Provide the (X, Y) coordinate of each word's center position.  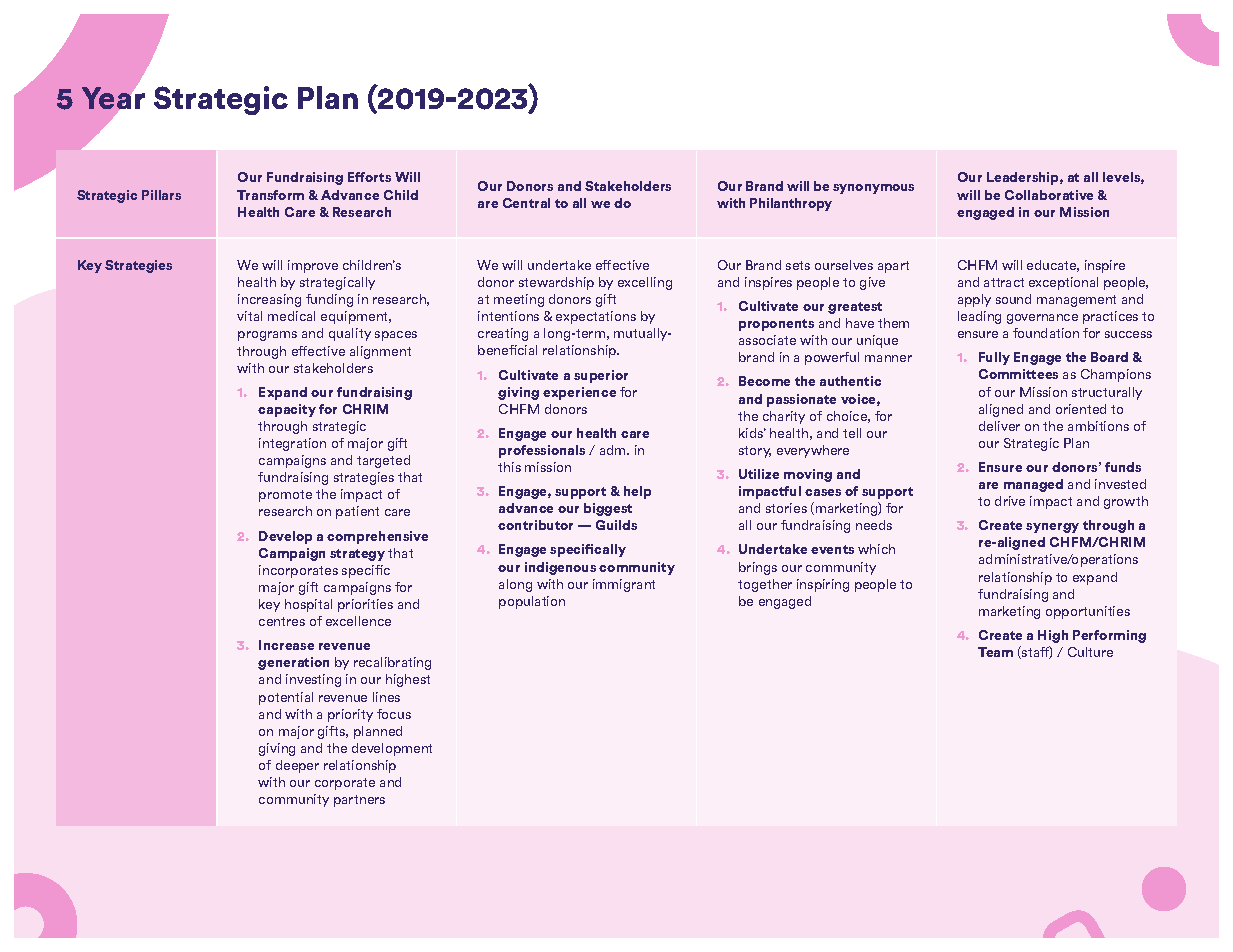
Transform (270, 195)
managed (1033, 485)
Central (526, 203)
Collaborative (1049, 195)
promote (285, 496)
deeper (297, 766)
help (637, 492)
